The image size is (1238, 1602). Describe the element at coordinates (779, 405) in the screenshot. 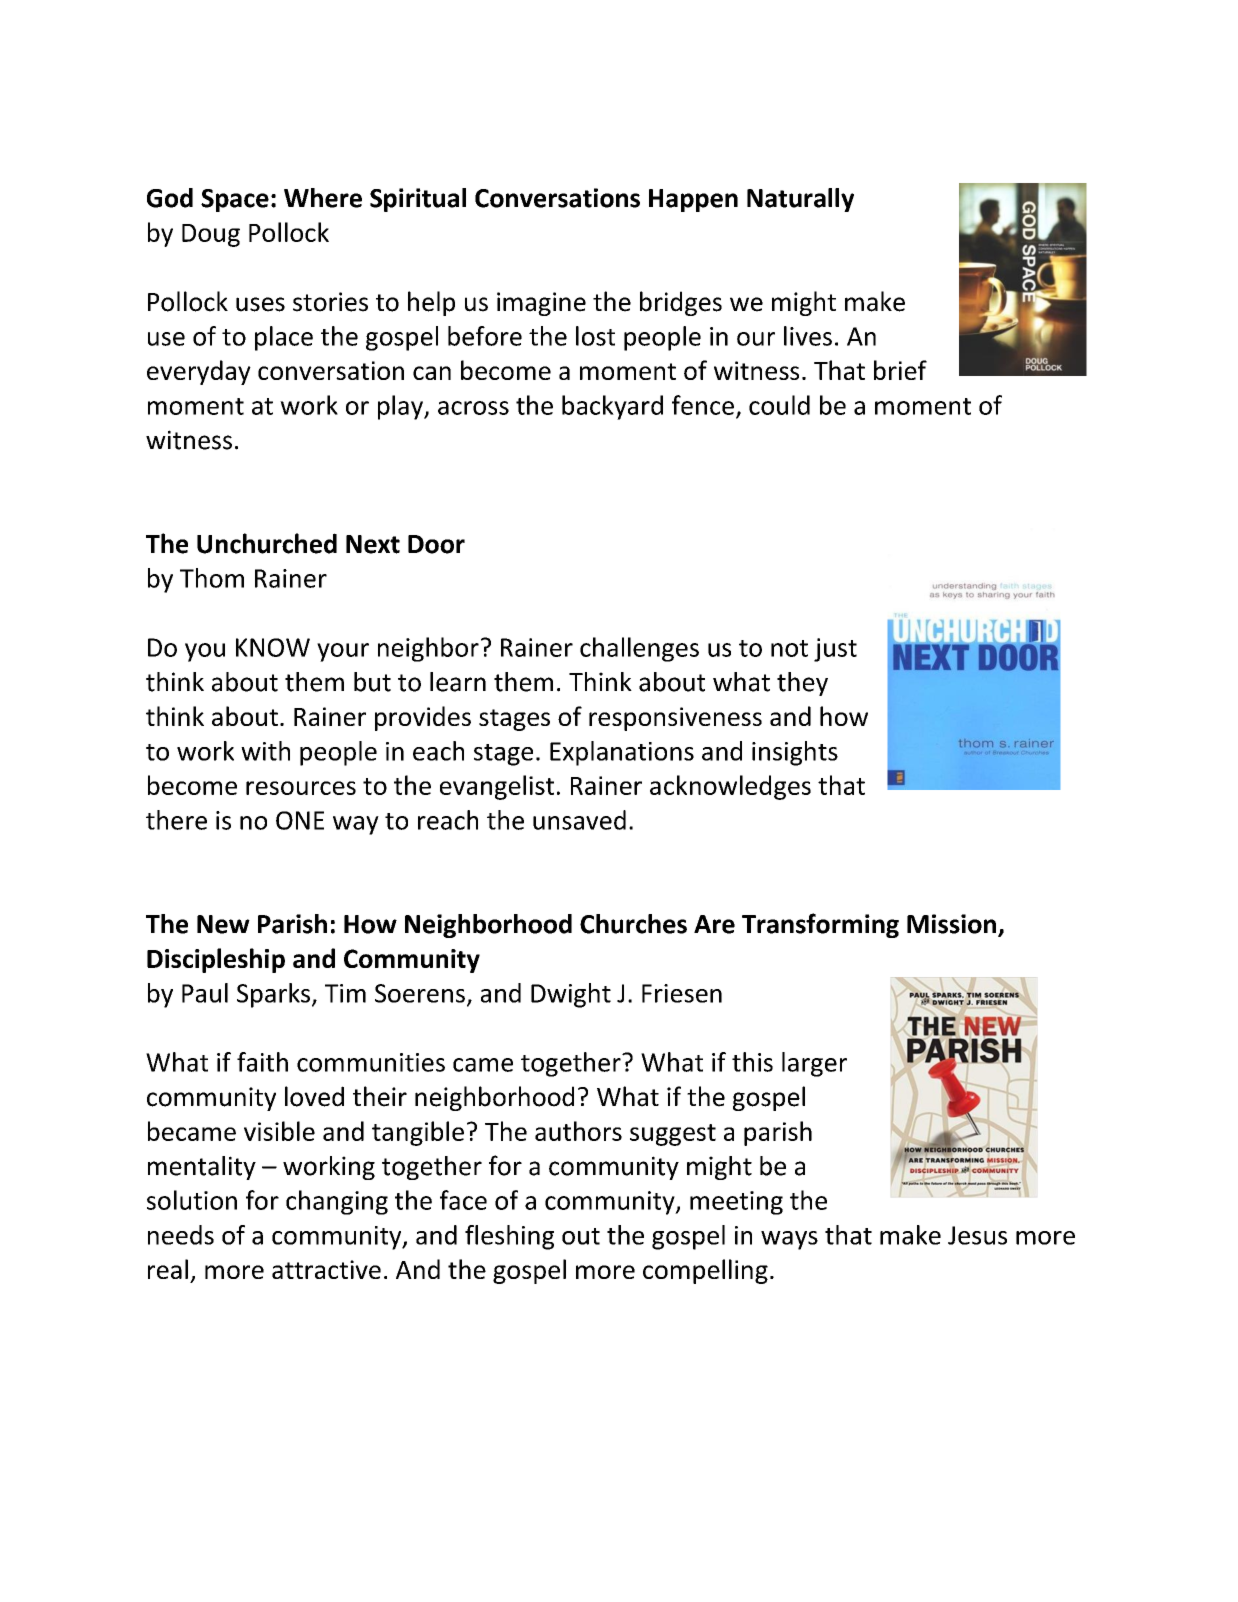

I see `could` at that location.
